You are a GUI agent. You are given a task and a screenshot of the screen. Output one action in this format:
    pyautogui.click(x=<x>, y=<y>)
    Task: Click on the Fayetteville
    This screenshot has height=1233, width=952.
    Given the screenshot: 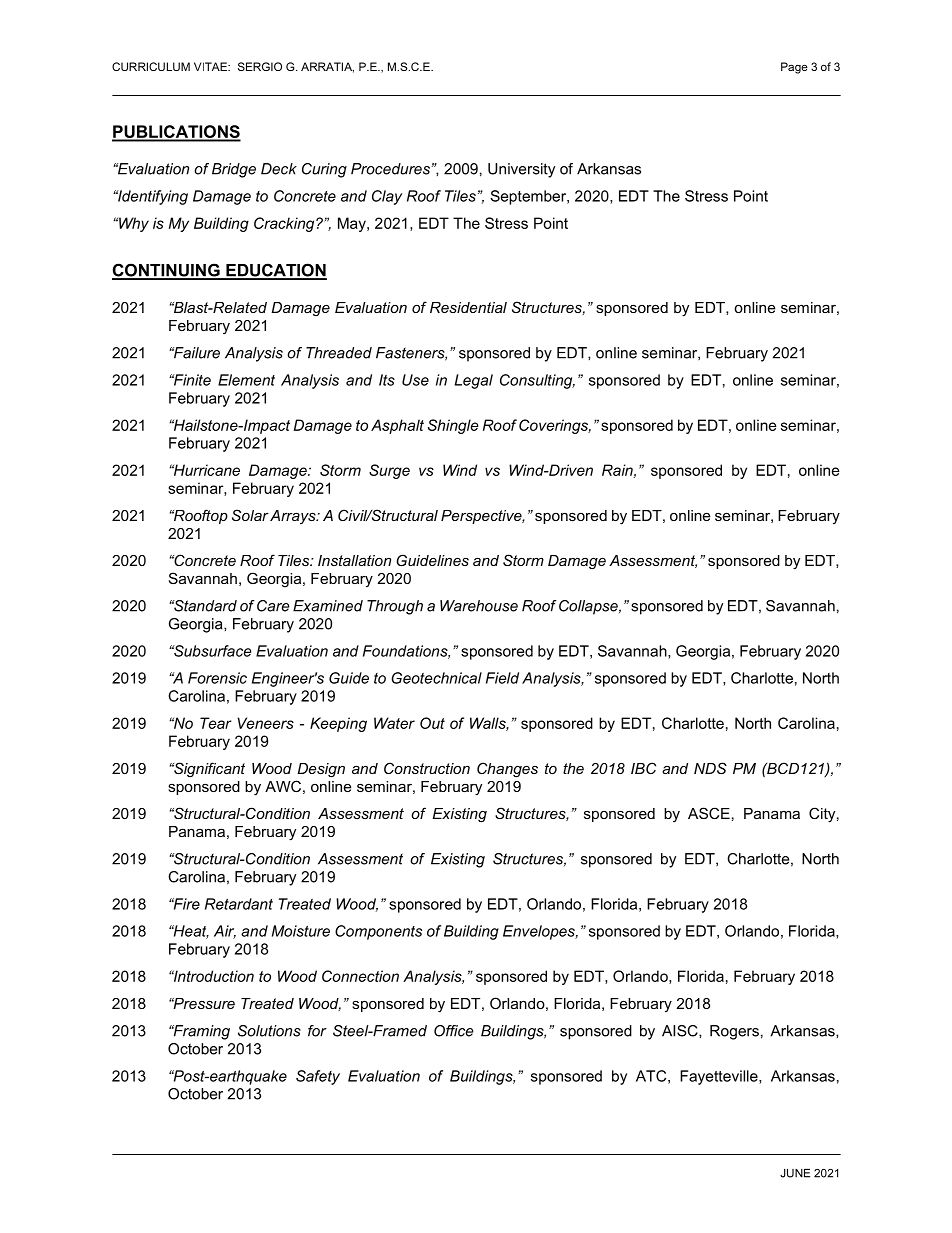 What is the action you would take?
    pyautogui.click(x=720, y=1077)
